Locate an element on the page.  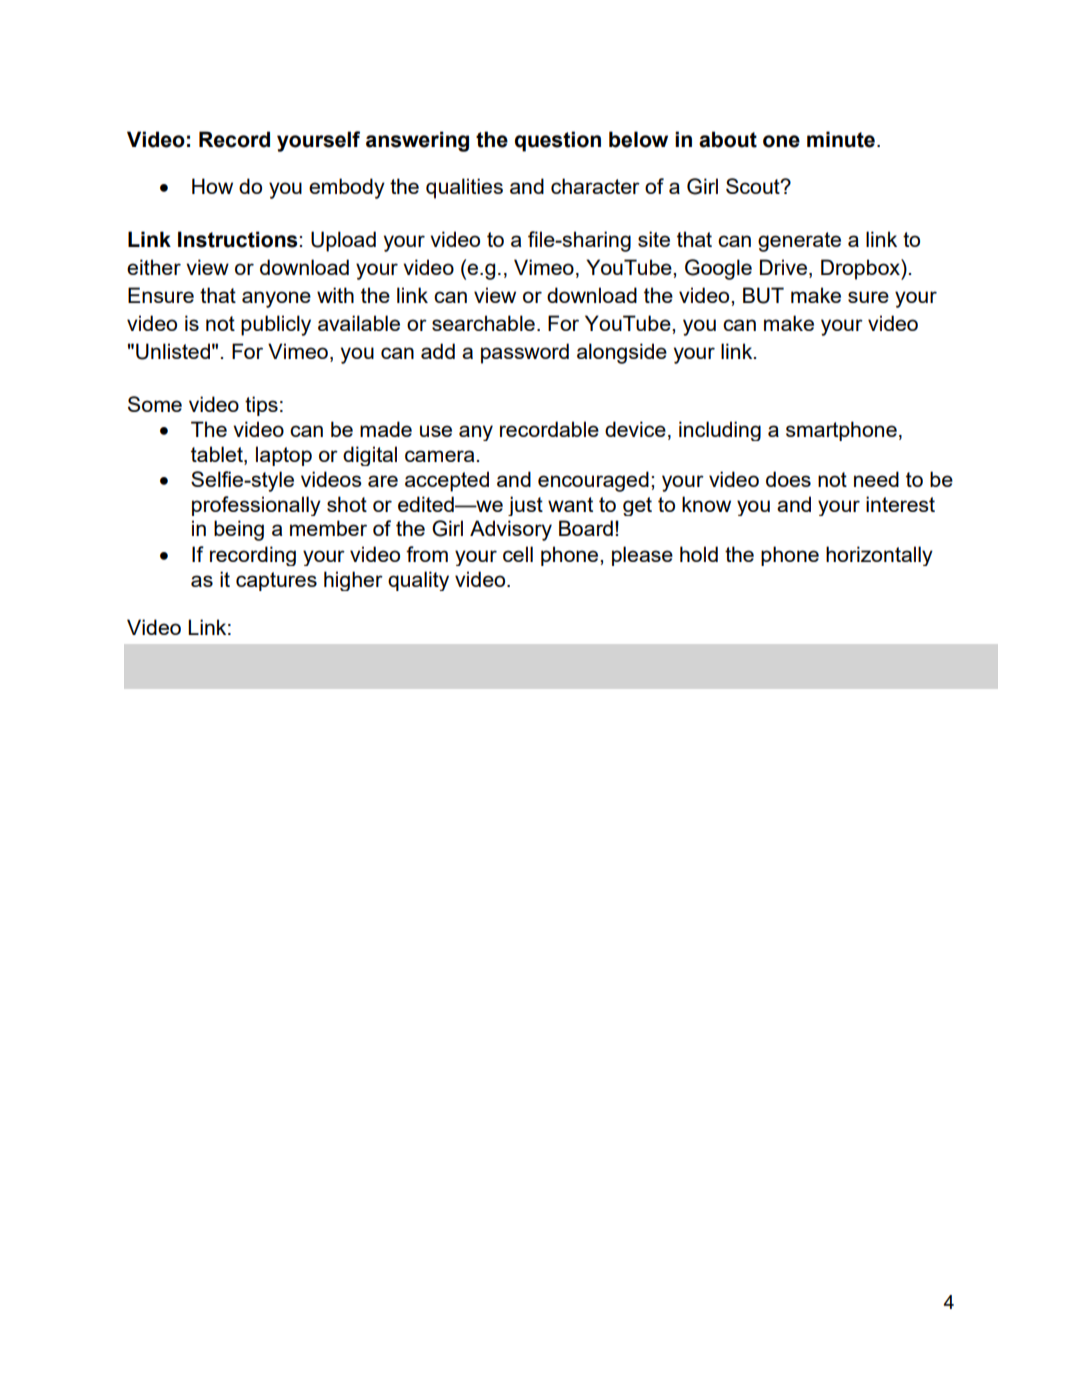
does is located at coordinates (788, 479).
